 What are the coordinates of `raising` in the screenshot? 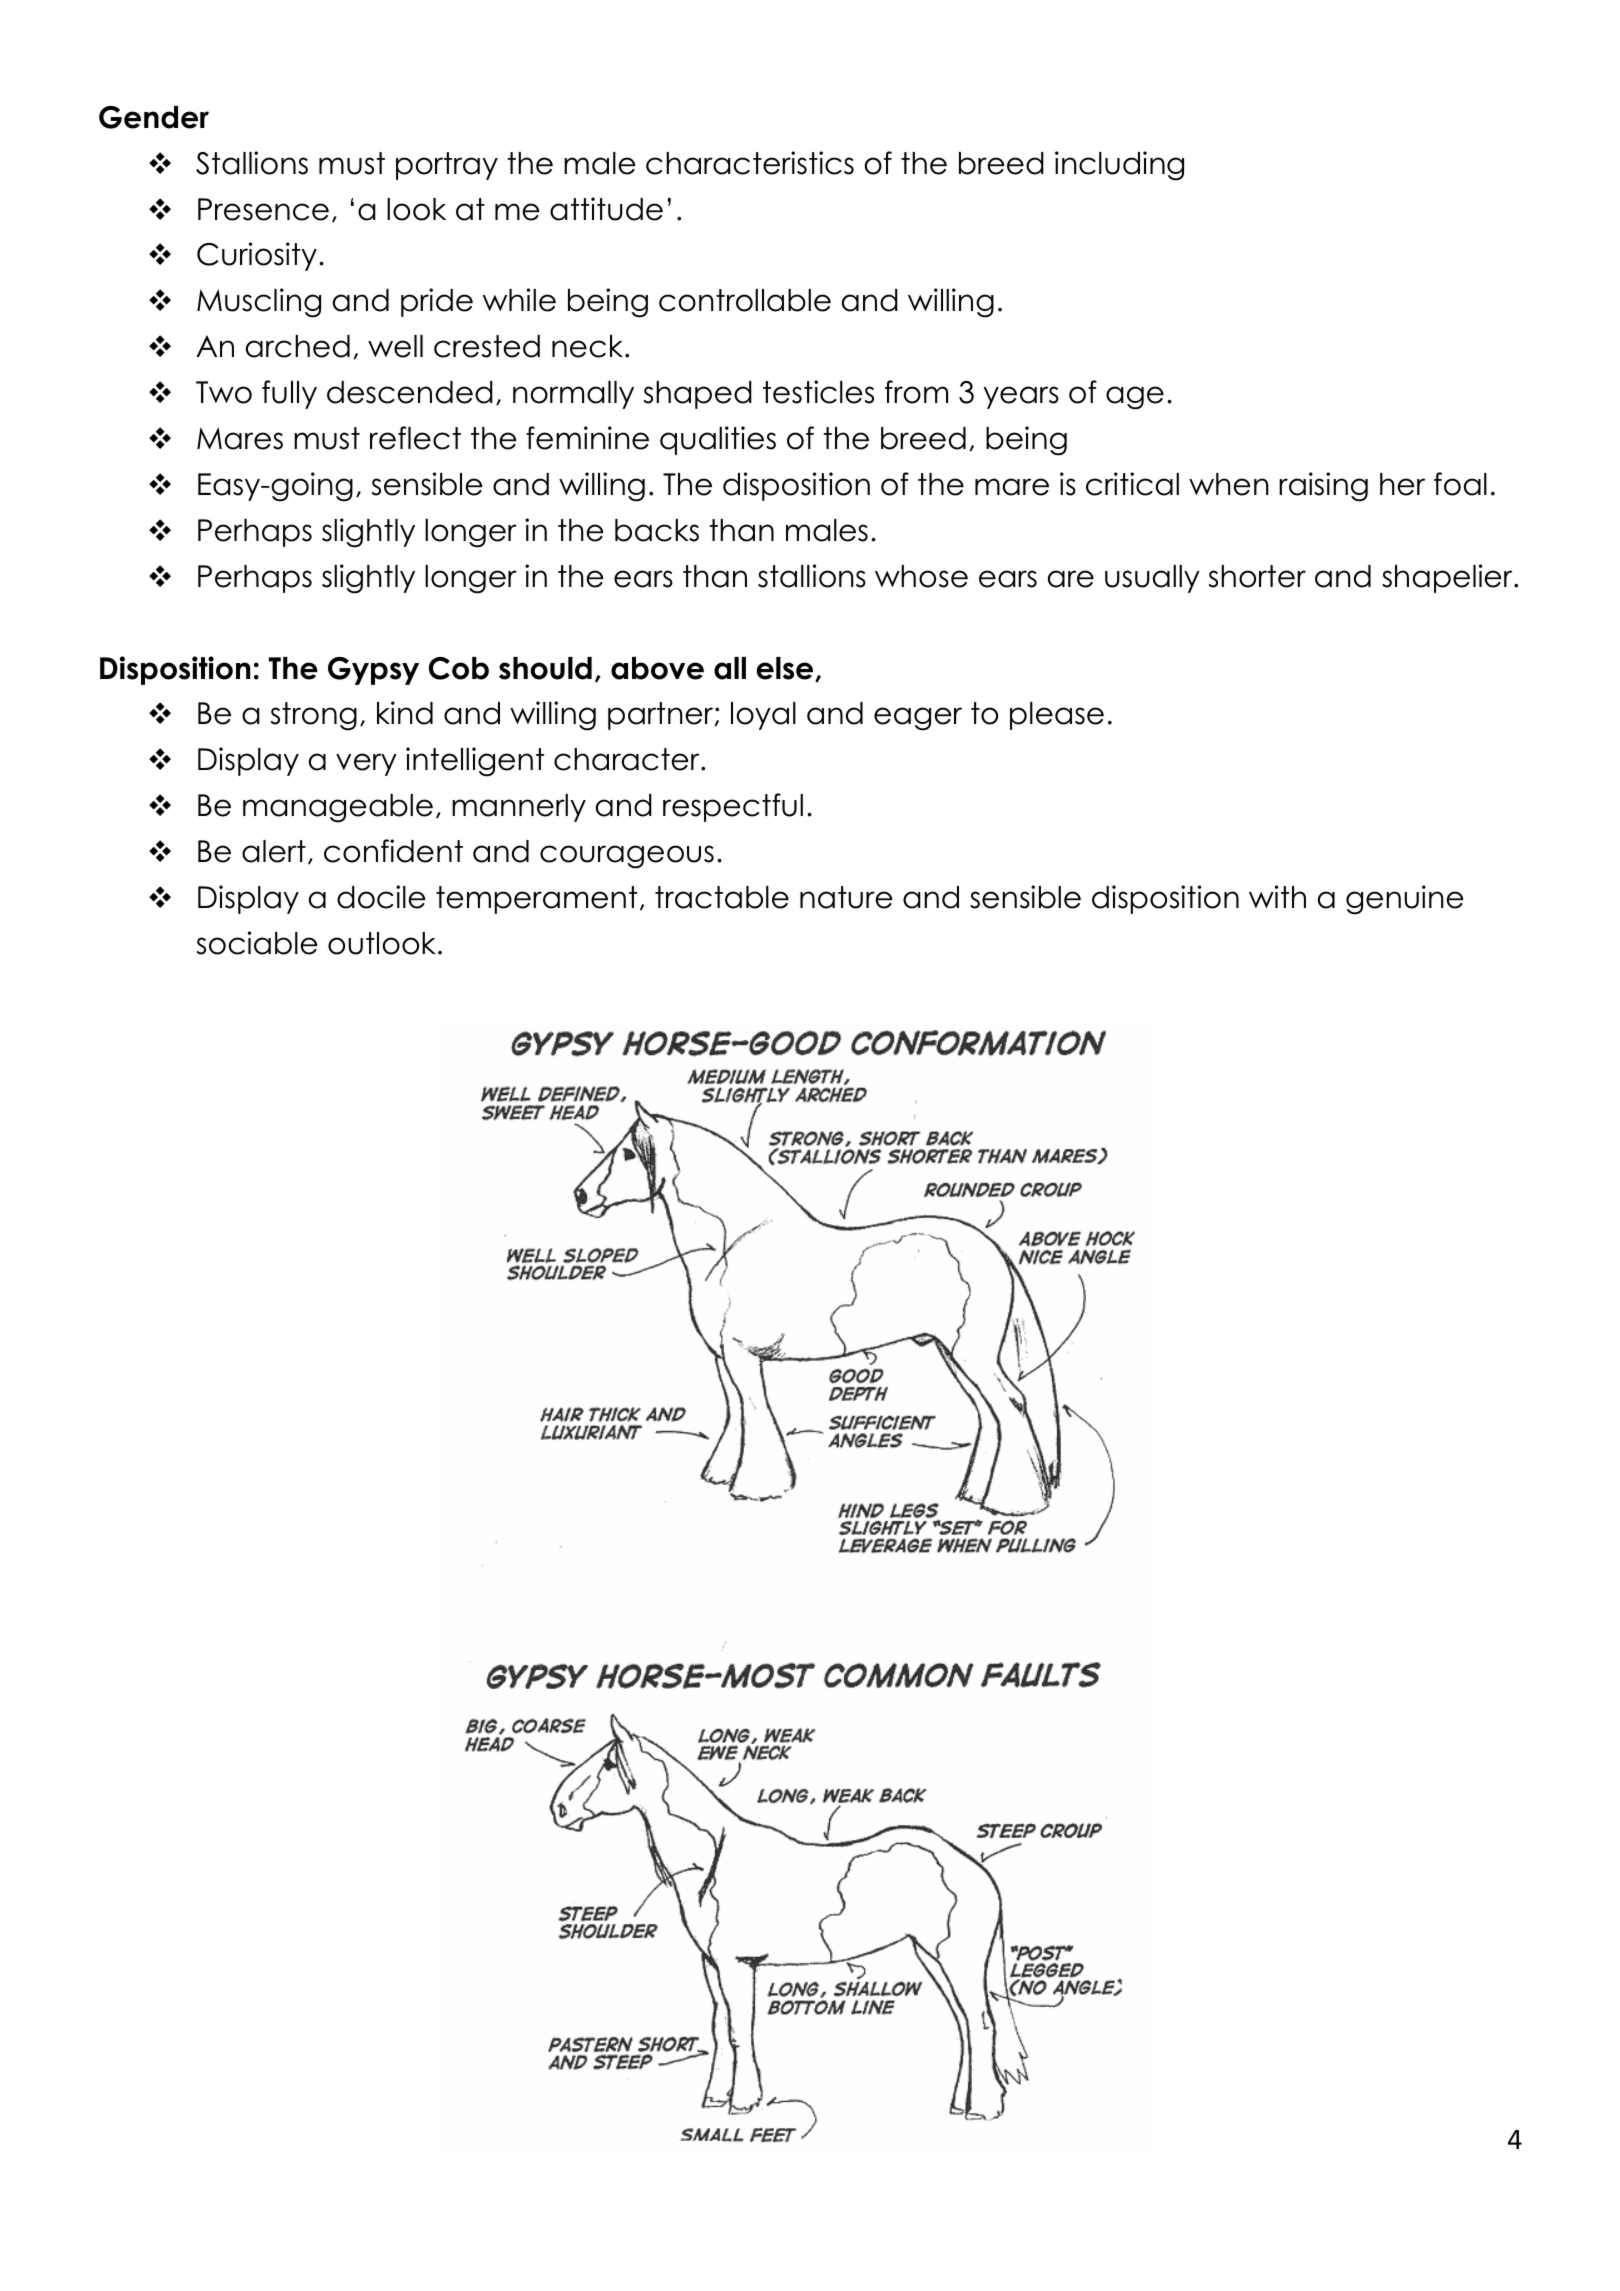 It's located at (1323, 487).
